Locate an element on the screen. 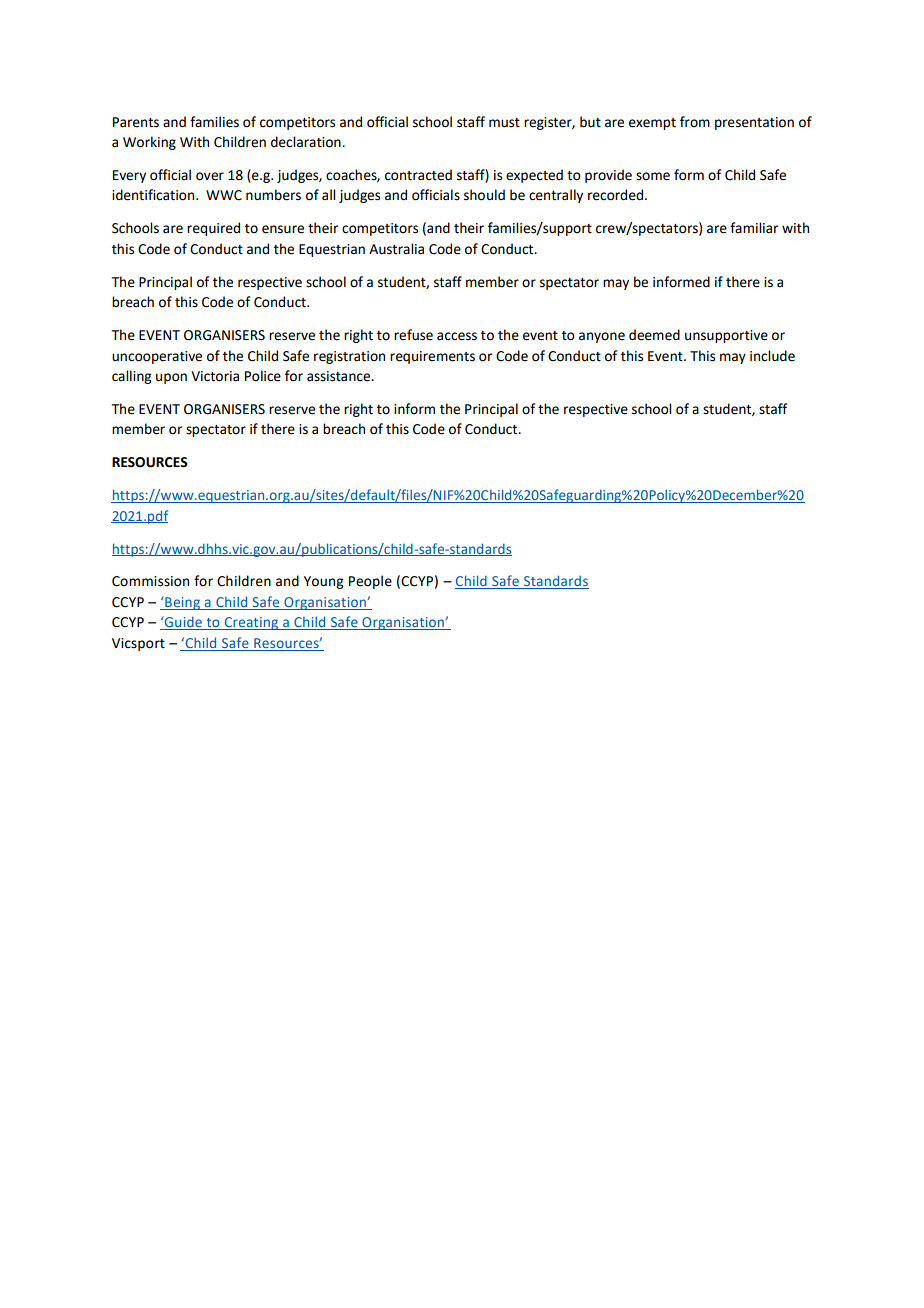 The height and width of the screenshot is (1308, 924). access is located at coordinates (457, 336).
